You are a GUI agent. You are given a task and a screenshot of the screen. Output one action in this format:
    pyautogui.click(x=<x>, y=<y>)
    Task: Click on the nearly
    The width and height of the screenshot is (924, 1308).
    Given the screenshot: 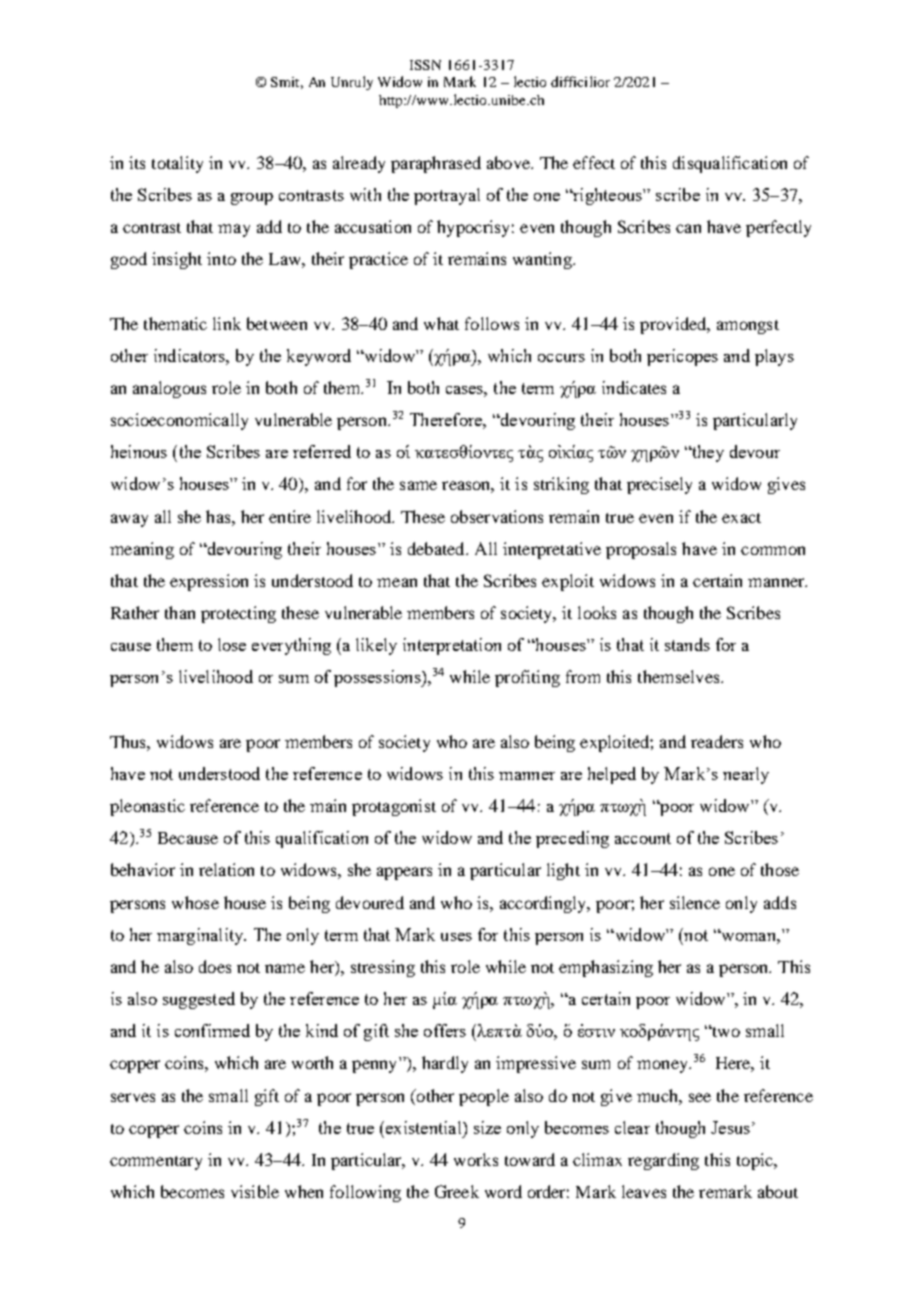 What is the action you would take?
    pyautogui.click(x=746, y=775)
